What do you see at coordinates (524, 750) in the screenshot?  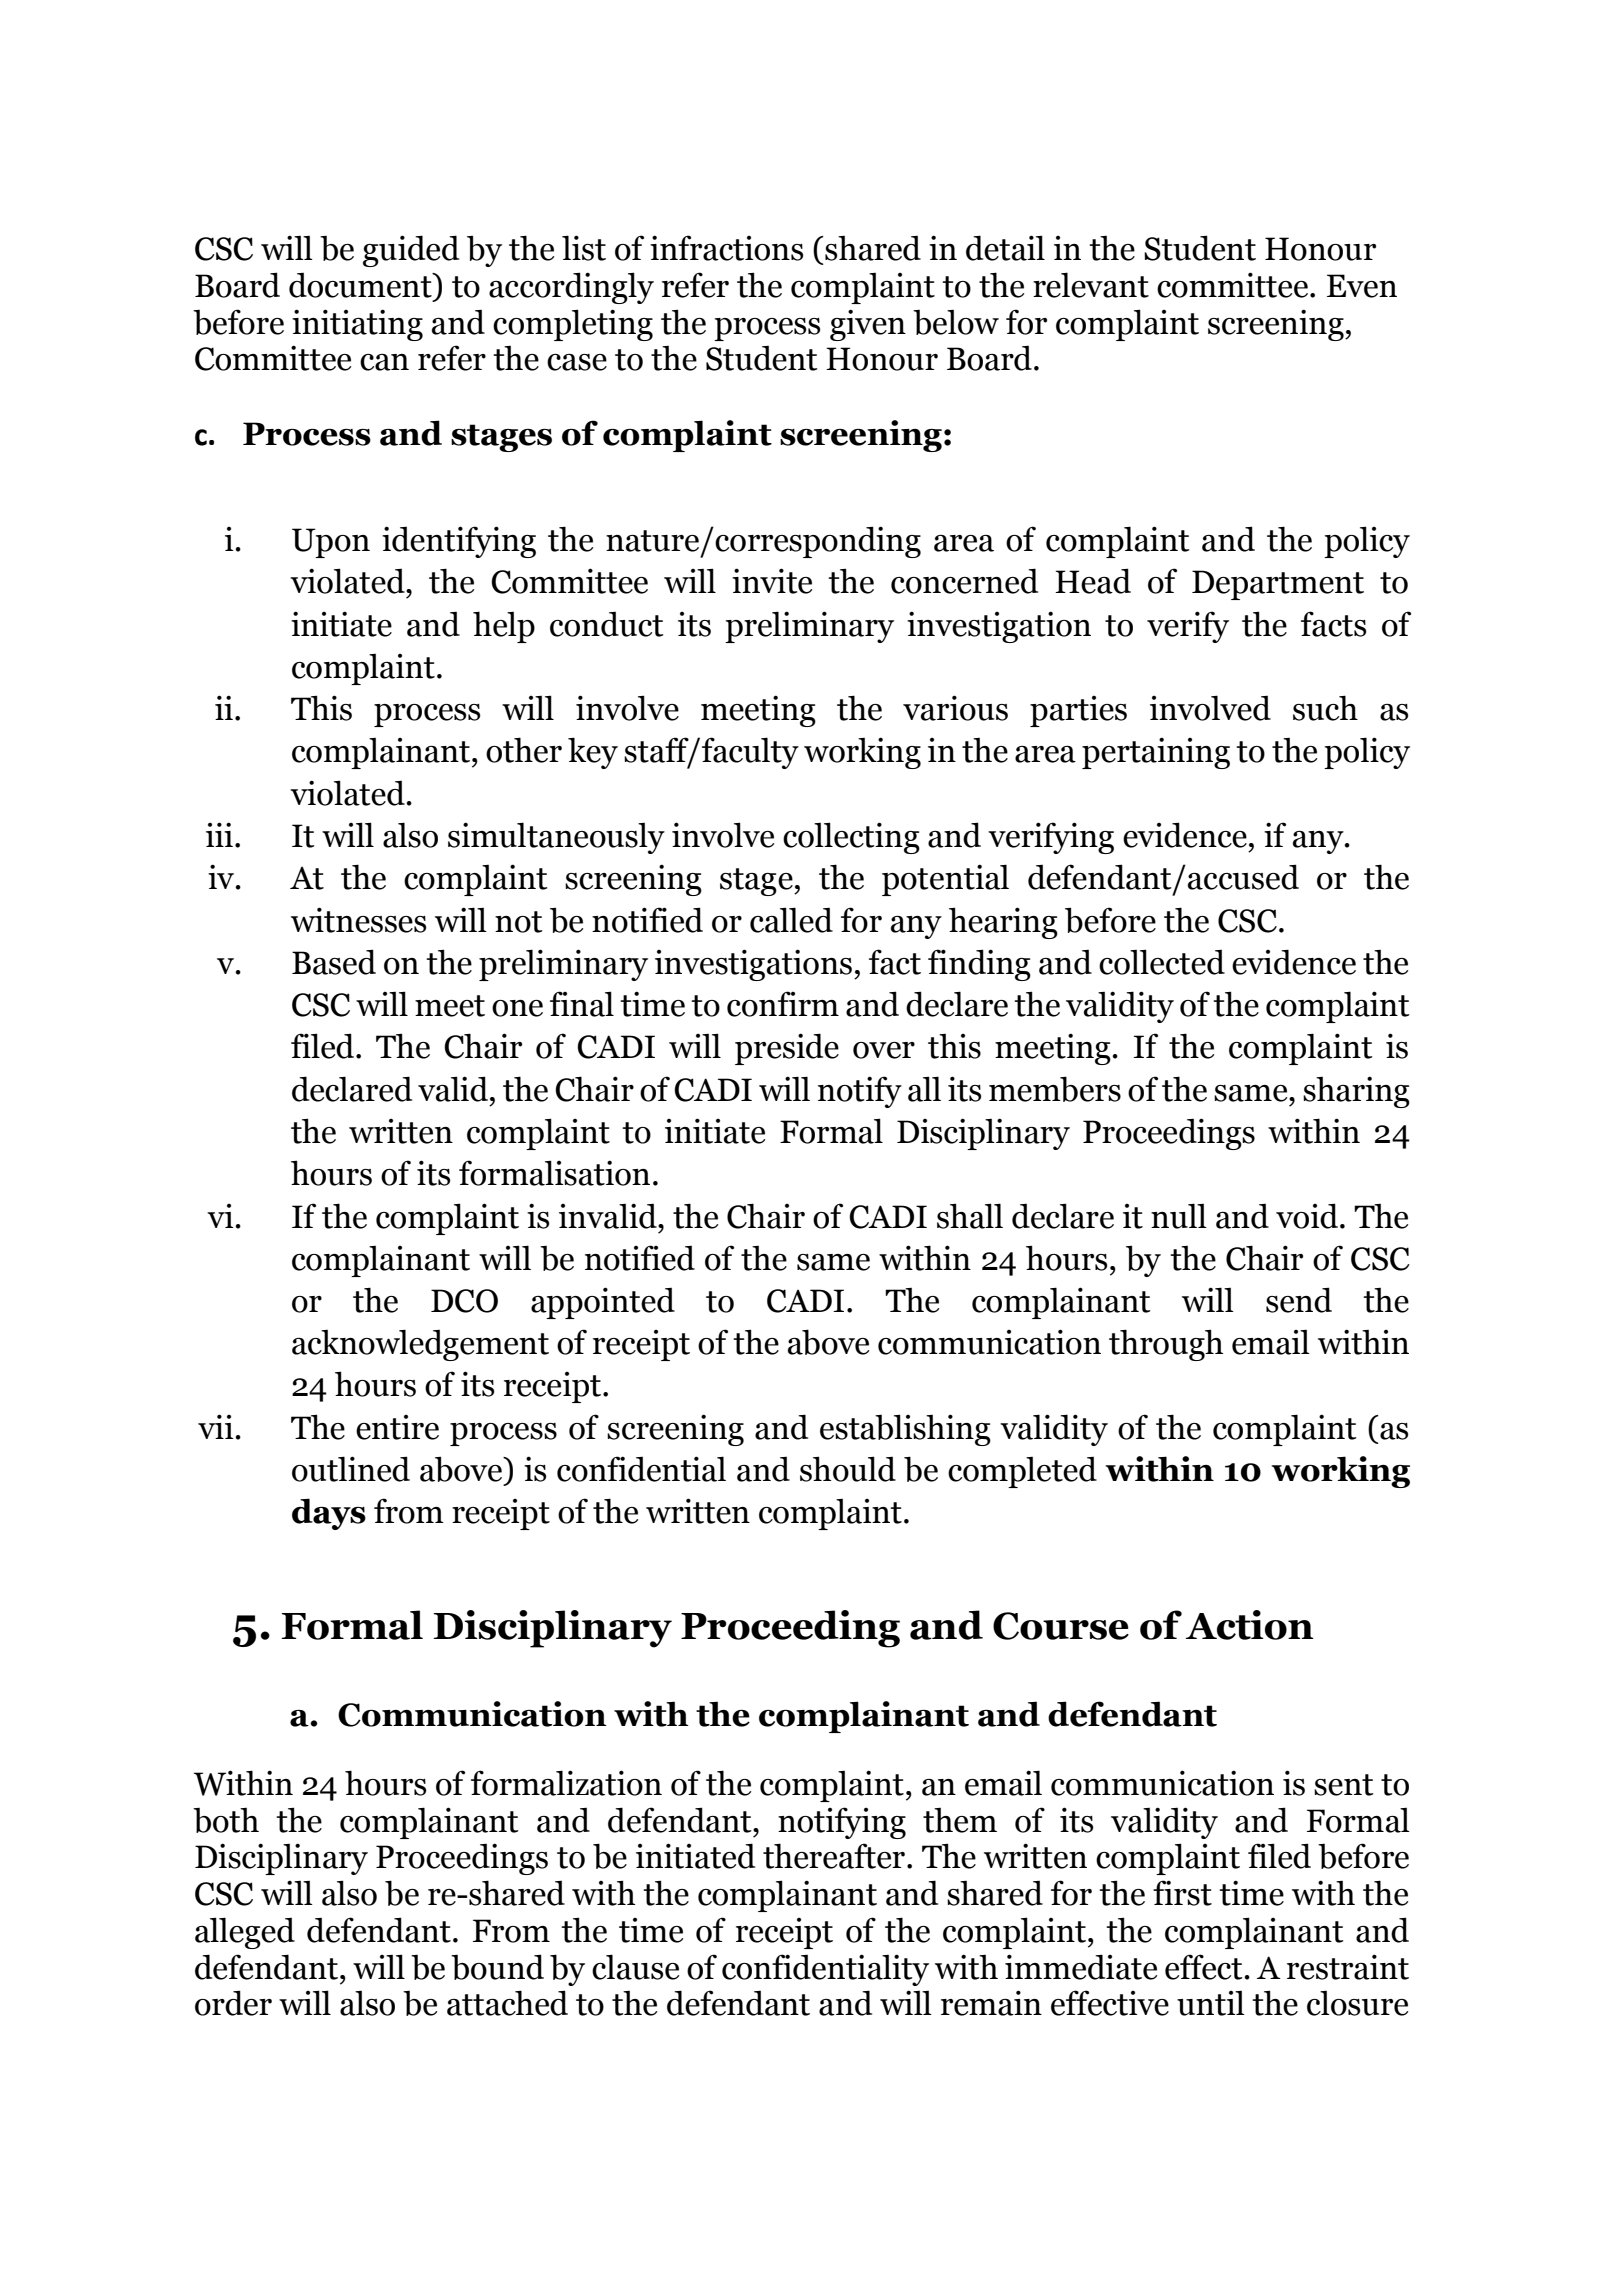 I see `other` at bounding box center [524, 750].
